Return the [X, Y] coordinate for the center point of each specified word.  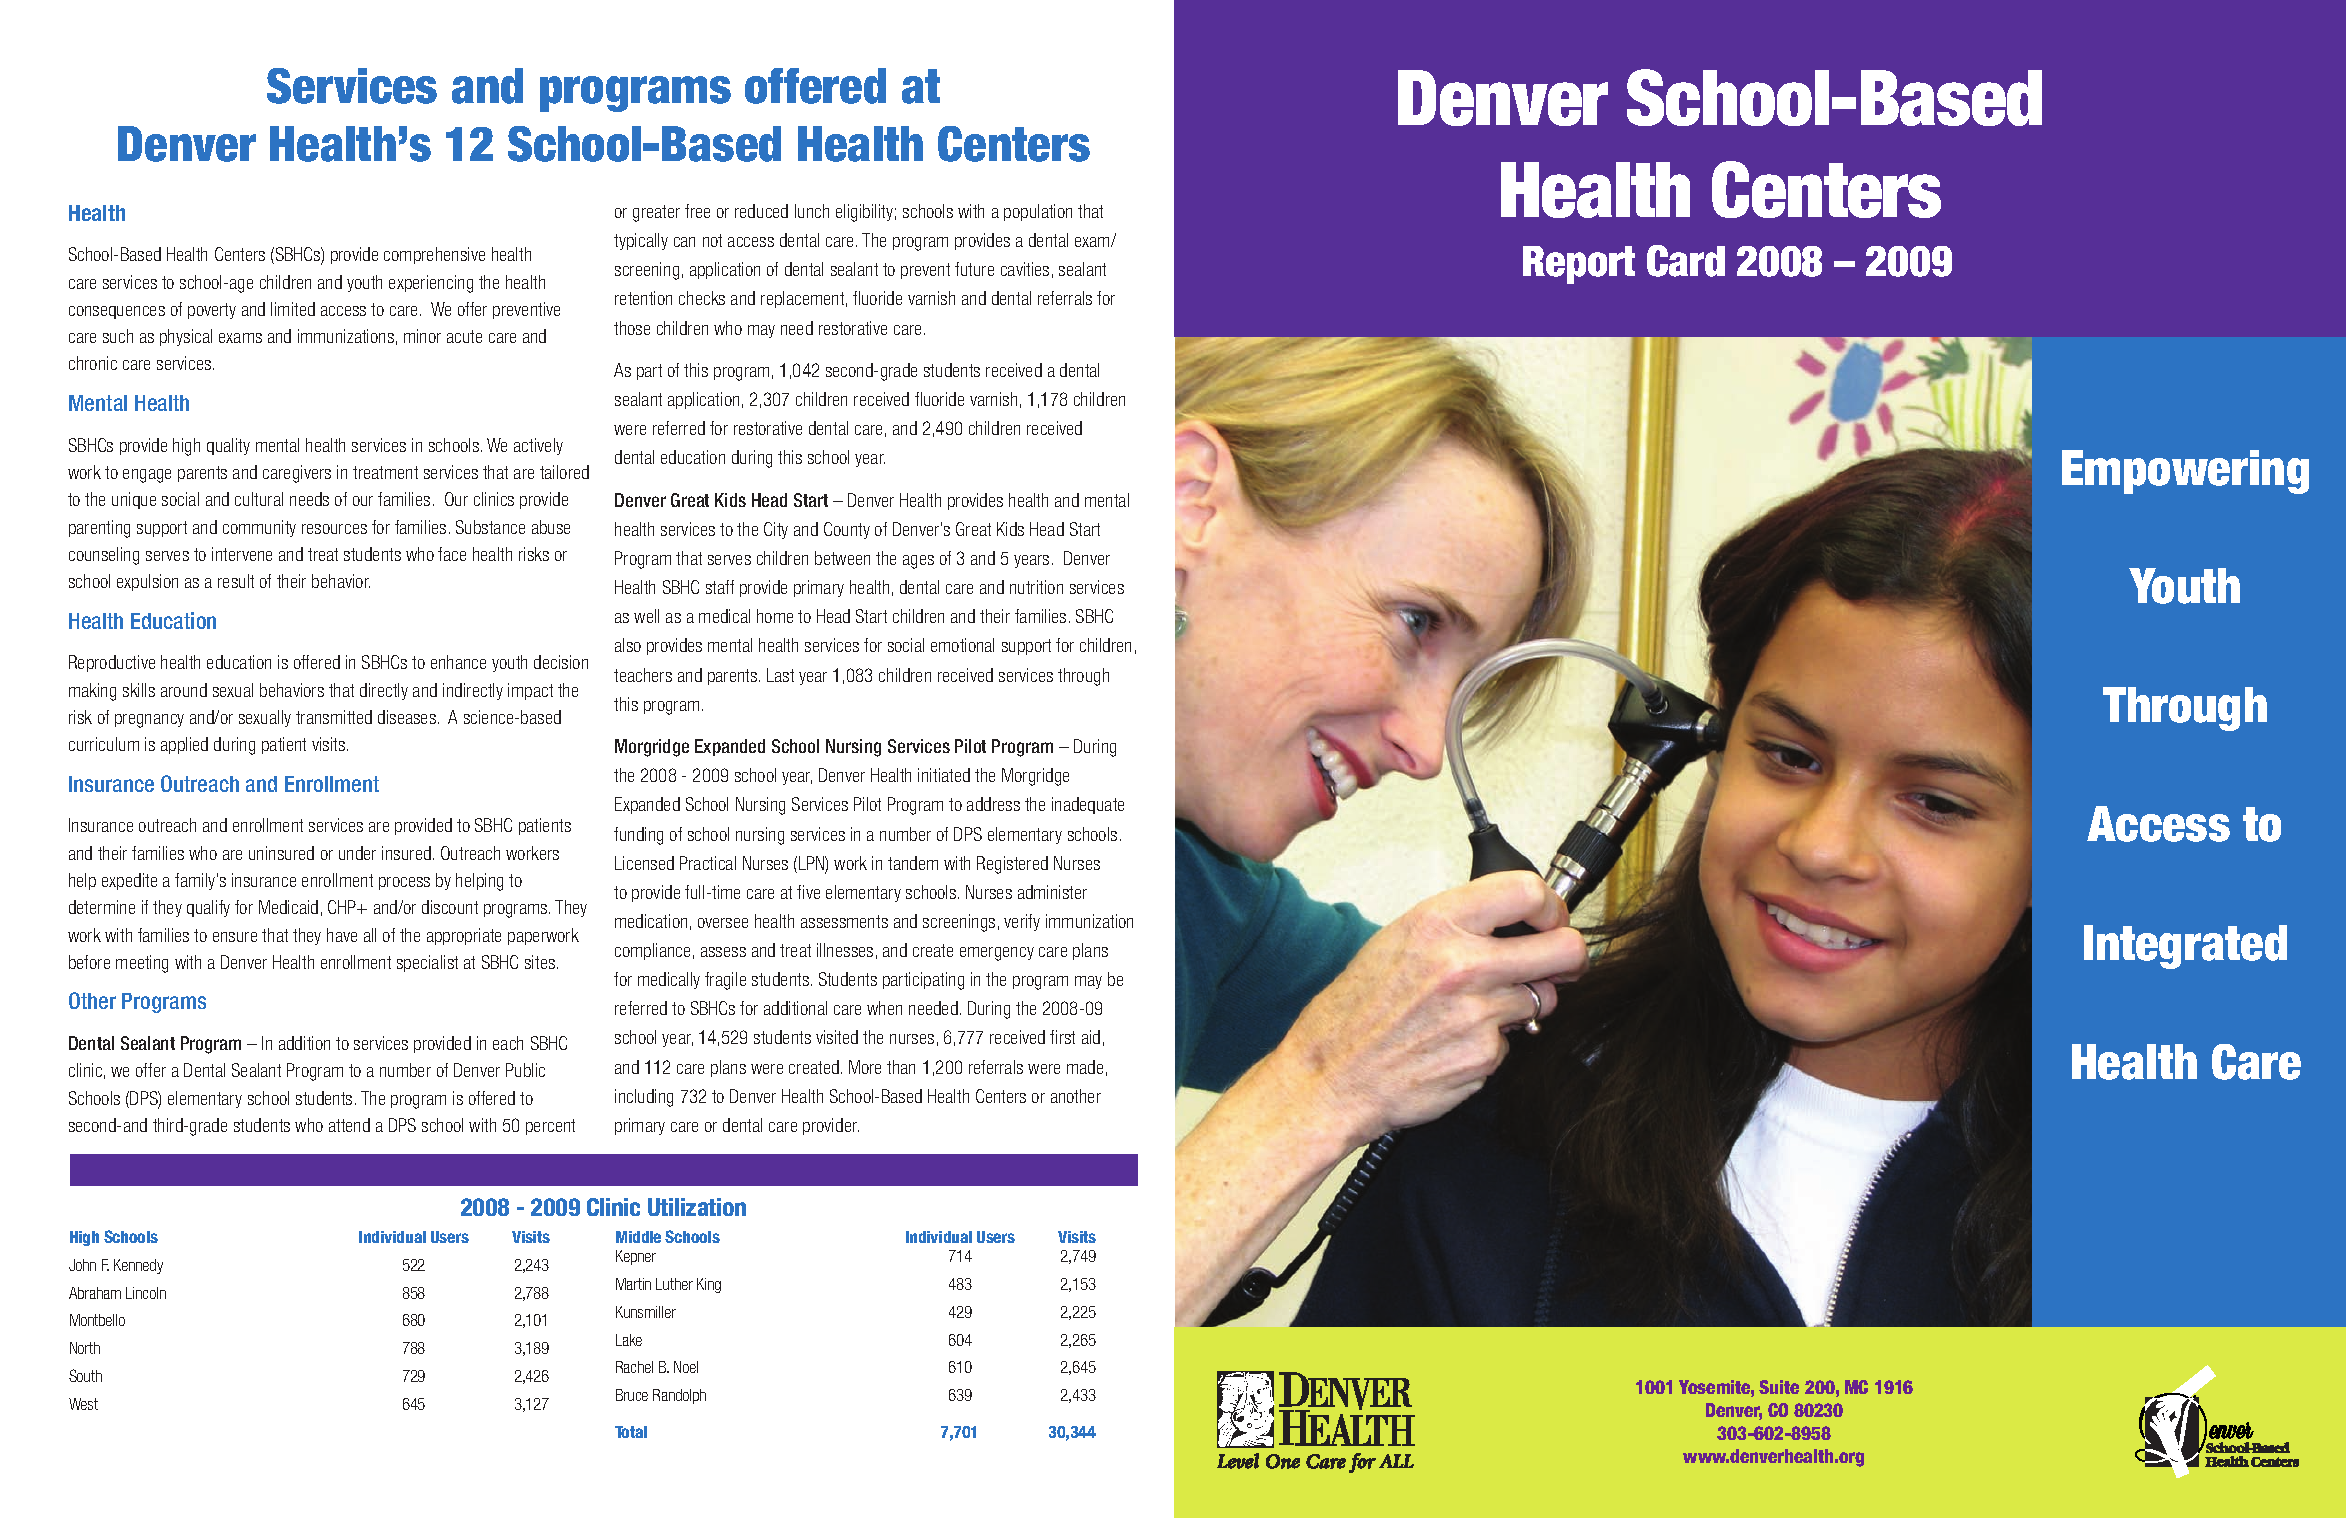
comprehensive [434, 255]
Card [1686, 261]
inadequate [1088, 805]
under [357, 853]
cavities [1025, 269]
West [83, 1404]
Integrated [2185, 947]
